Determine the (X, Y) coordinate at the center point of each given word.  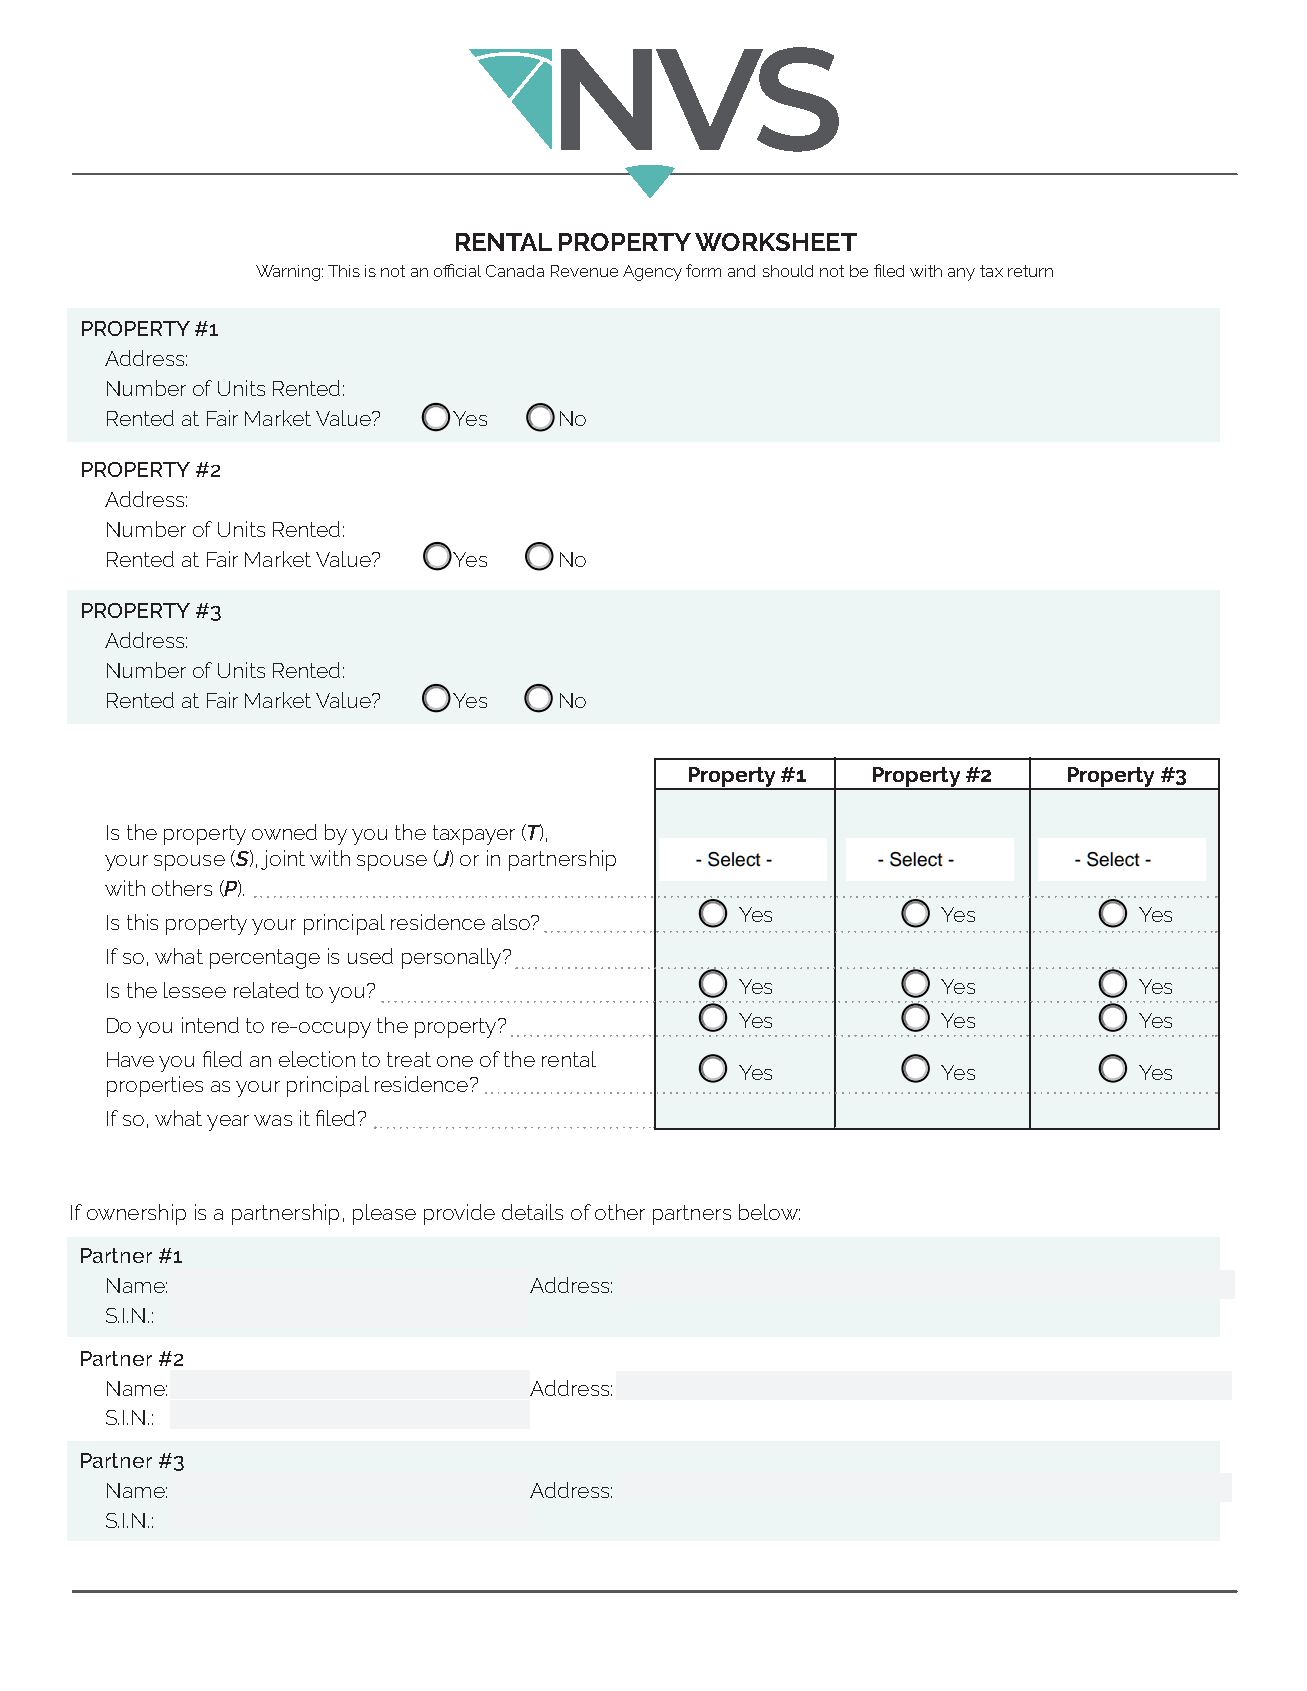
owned (284, 832)
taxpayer (474, 835)
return (1030, 271)
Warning (288, 273)
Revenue (584, 271)
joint (283, 860)
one (455, 1061)
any (961, 274)
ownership (136, 1214)
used (370, 956)
